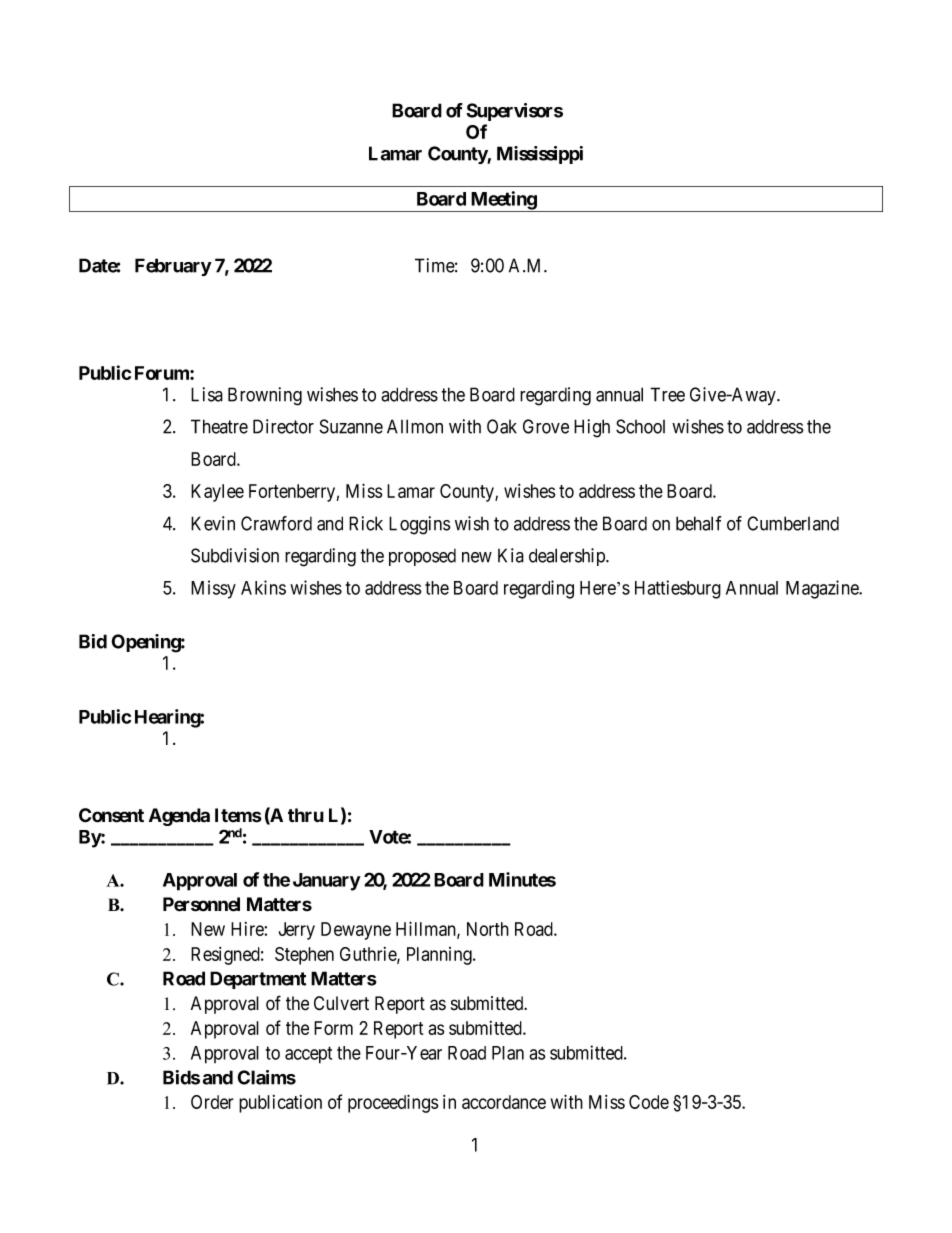 The width and height of the page is (952, 1233). Describe the element at coordinates (179, 817) in the page. I see `Agenda` at that location.
